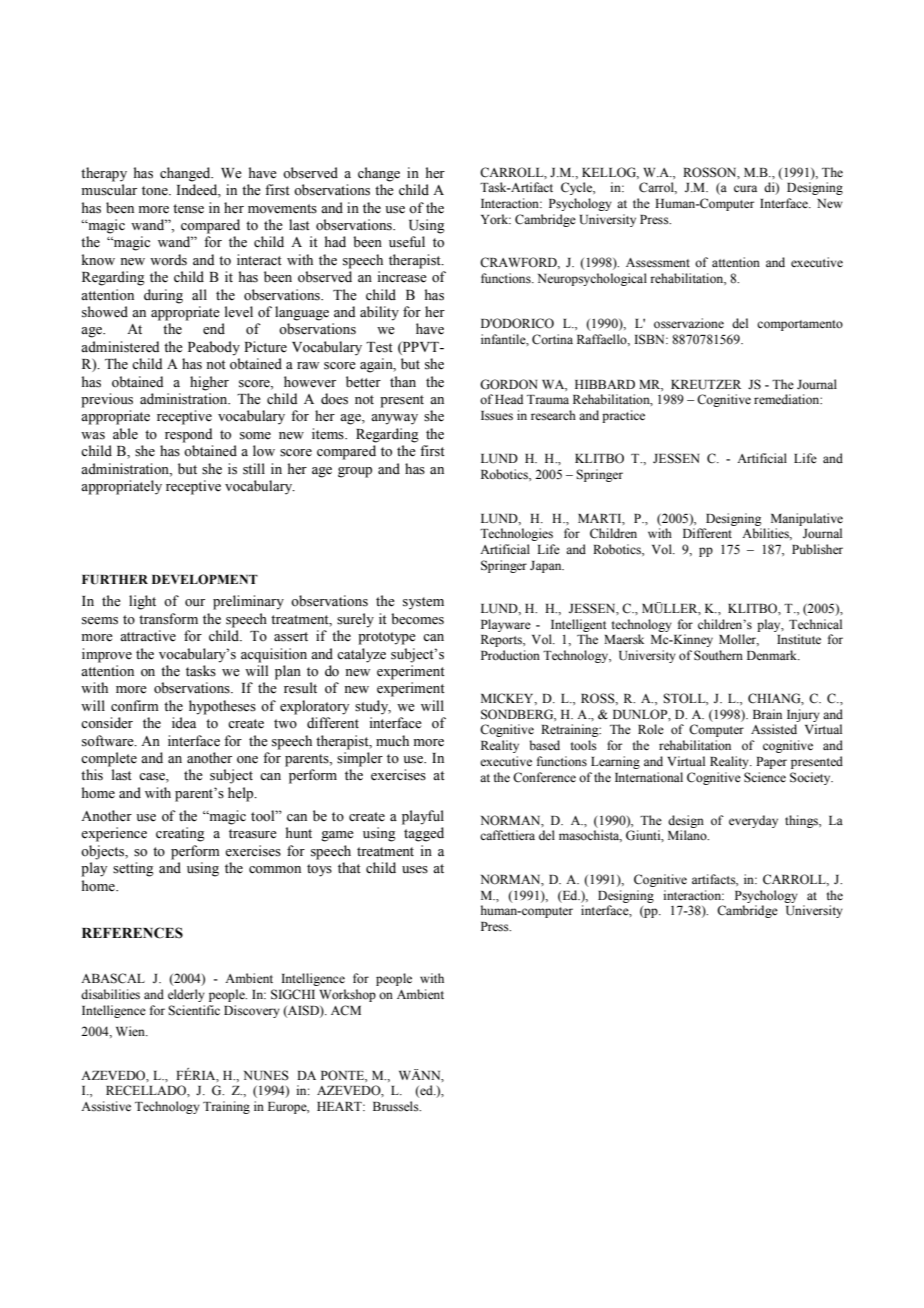 The width and height of the screenshot is (924, 1308). What do you see at coordinates (188, 209) in the screenshot?
I see `tense` at bounding box center [188, 209].
